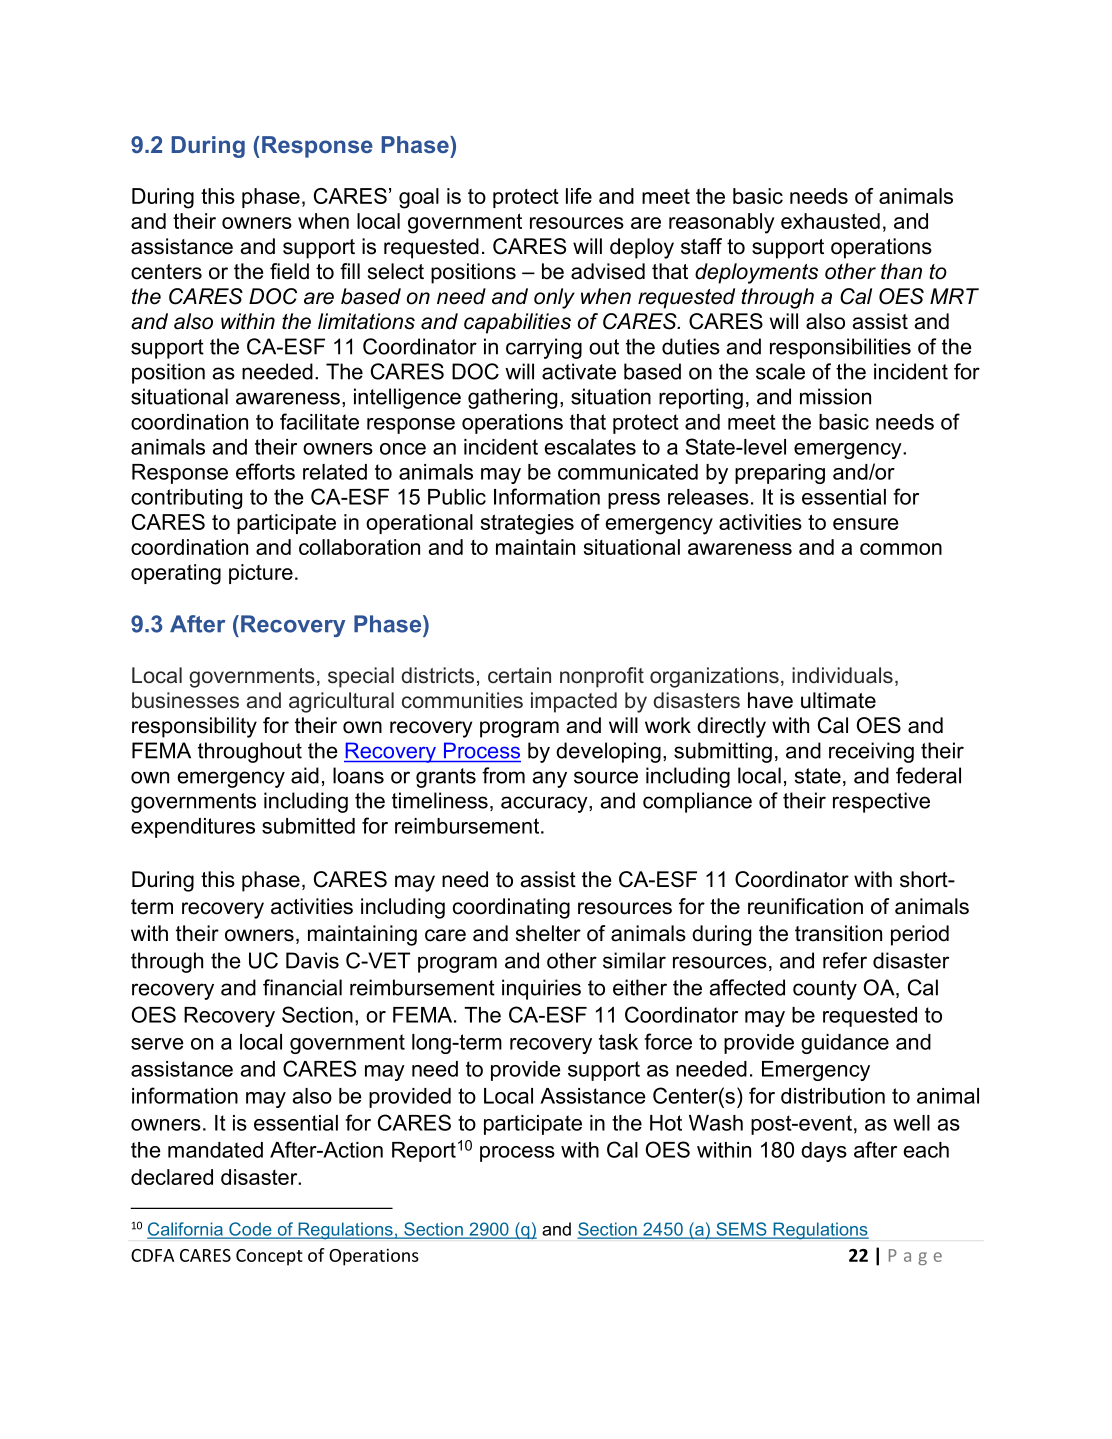 Image resolution: width=1112 pixels, height=1439 pixels. What do you see at coordinates (842, 675) in the screenshot?
I see `individuals` at bounding box center [842, 675].
